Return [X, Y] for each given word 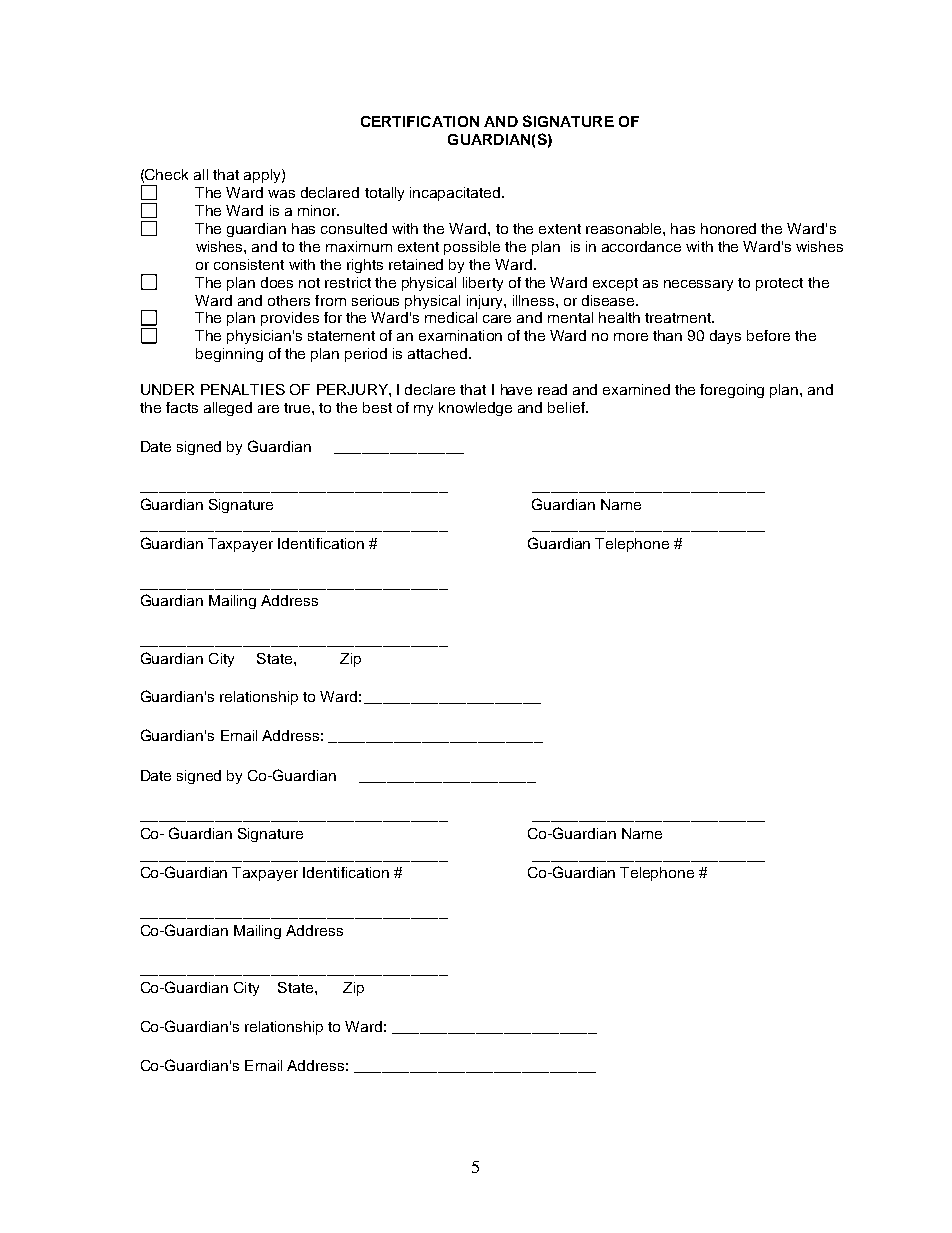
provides [290, 319]
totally [384, 194]
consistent [249, 264]
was [281, 194]
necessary [698, 285]
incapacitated [456, 194]
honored [728, 228]
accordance [641, 246]
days [725, 337]
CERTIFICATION [420, 121]
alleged [228, 409]
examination [460, 335]
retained [416, 264]
